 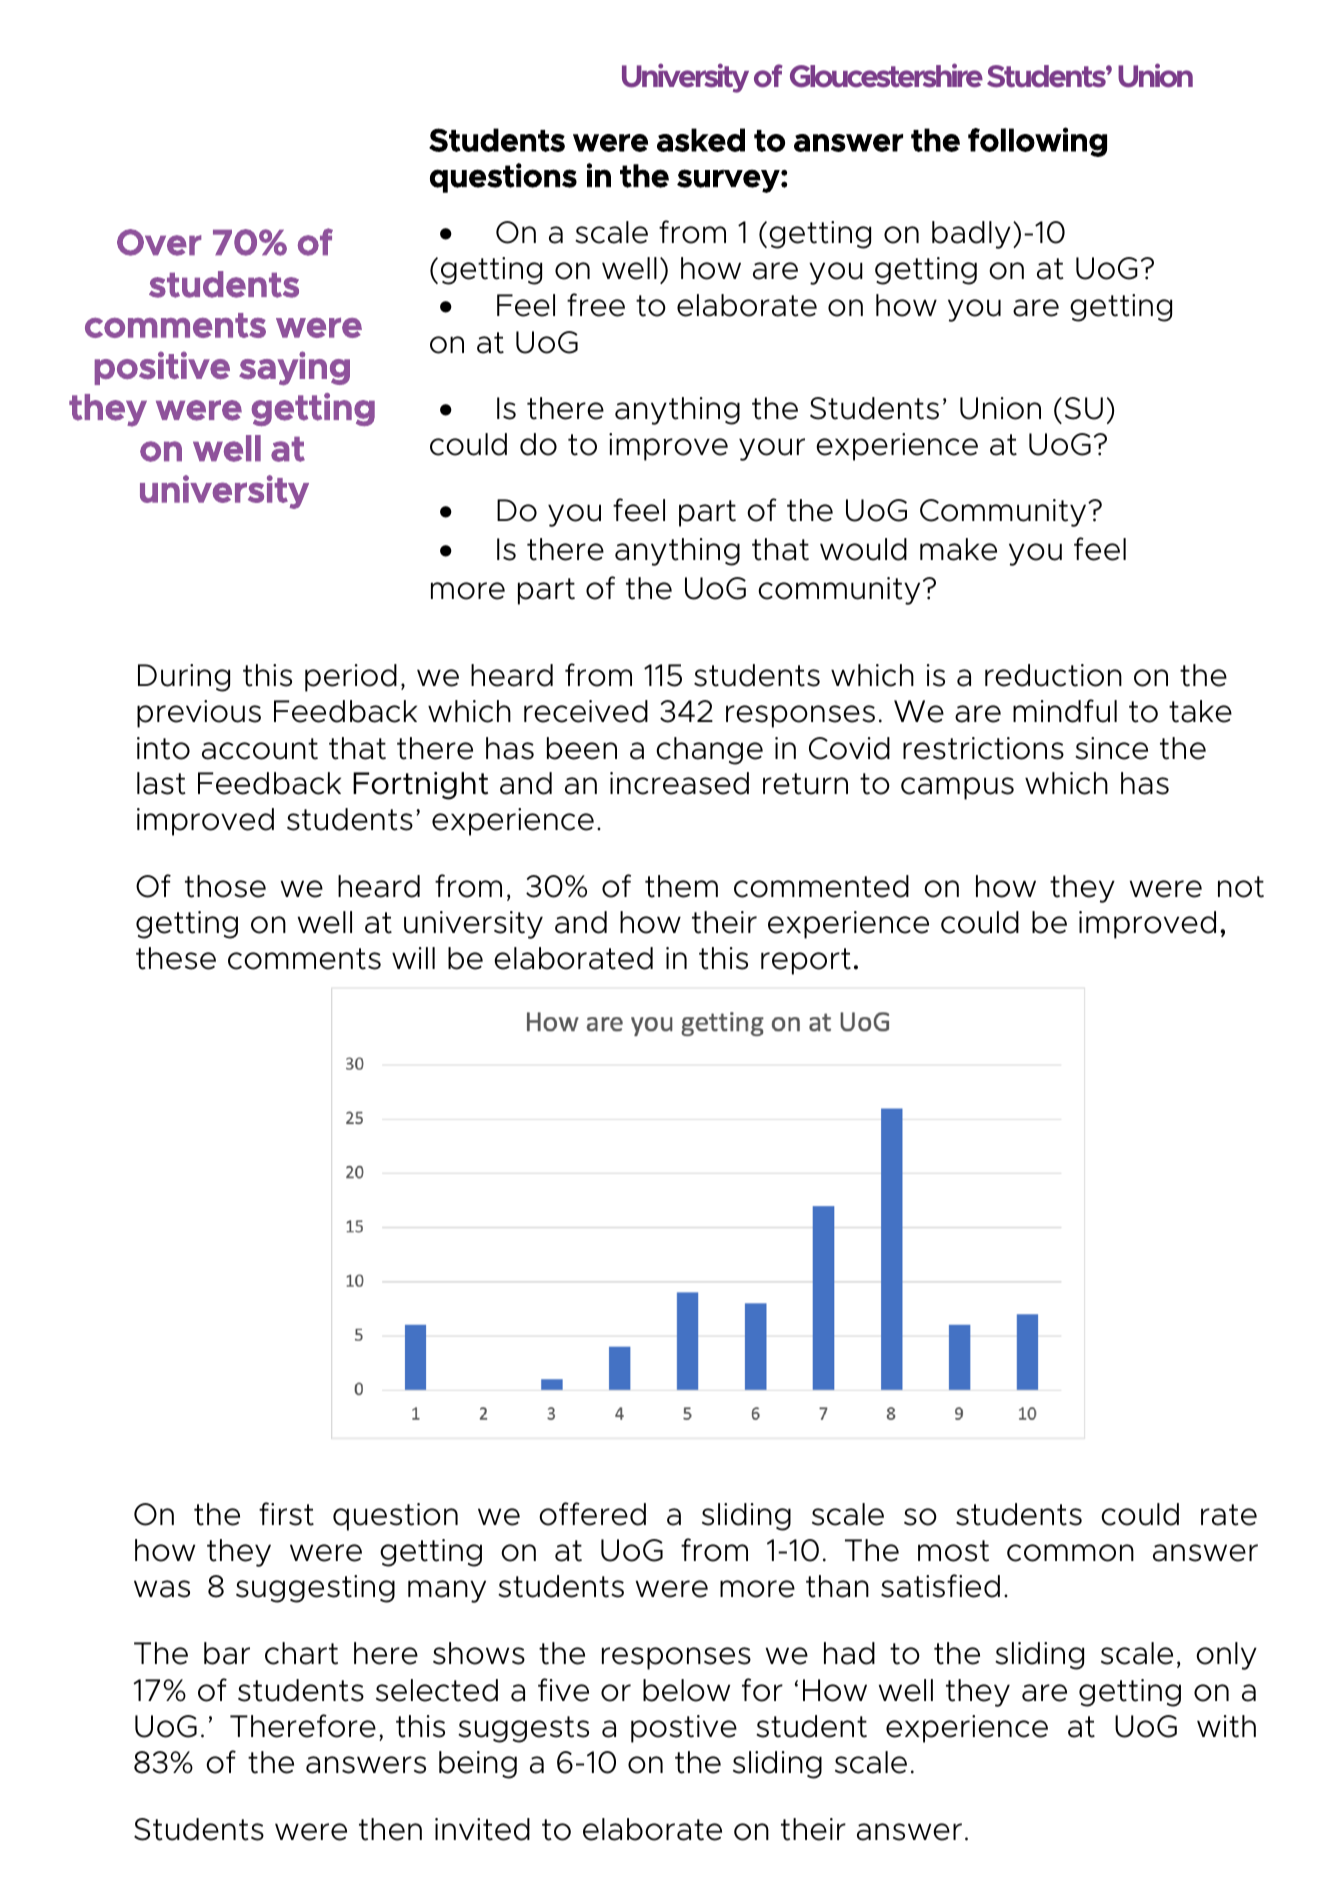 I want to click on following, so click(x=1037, y=142).
